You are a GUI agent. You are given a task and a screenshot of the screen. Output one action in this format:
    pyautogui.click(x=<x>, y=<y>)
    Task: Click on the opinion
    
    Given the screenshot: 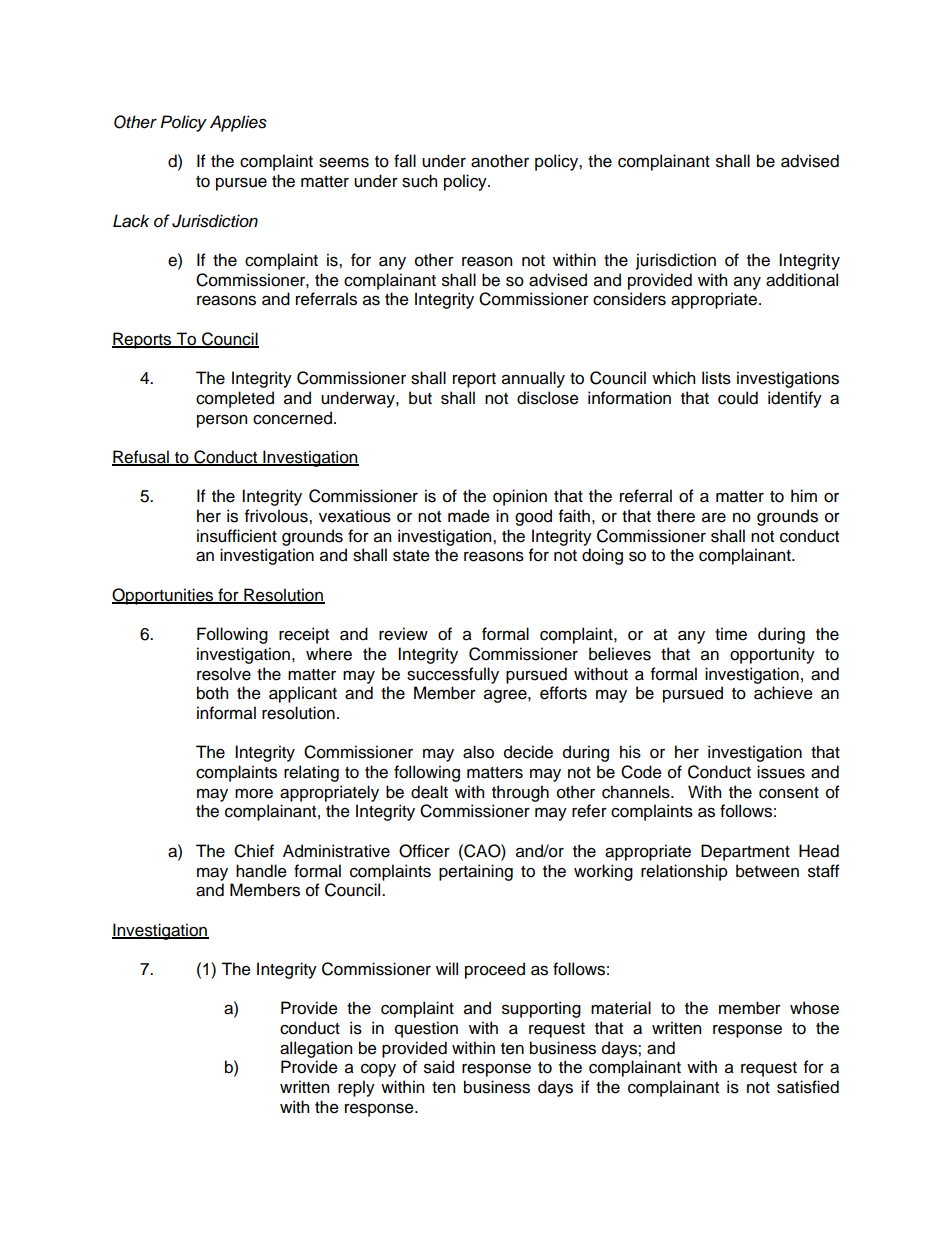 What is the action you would take?
    pyautogui.click(x=520, y=497)
